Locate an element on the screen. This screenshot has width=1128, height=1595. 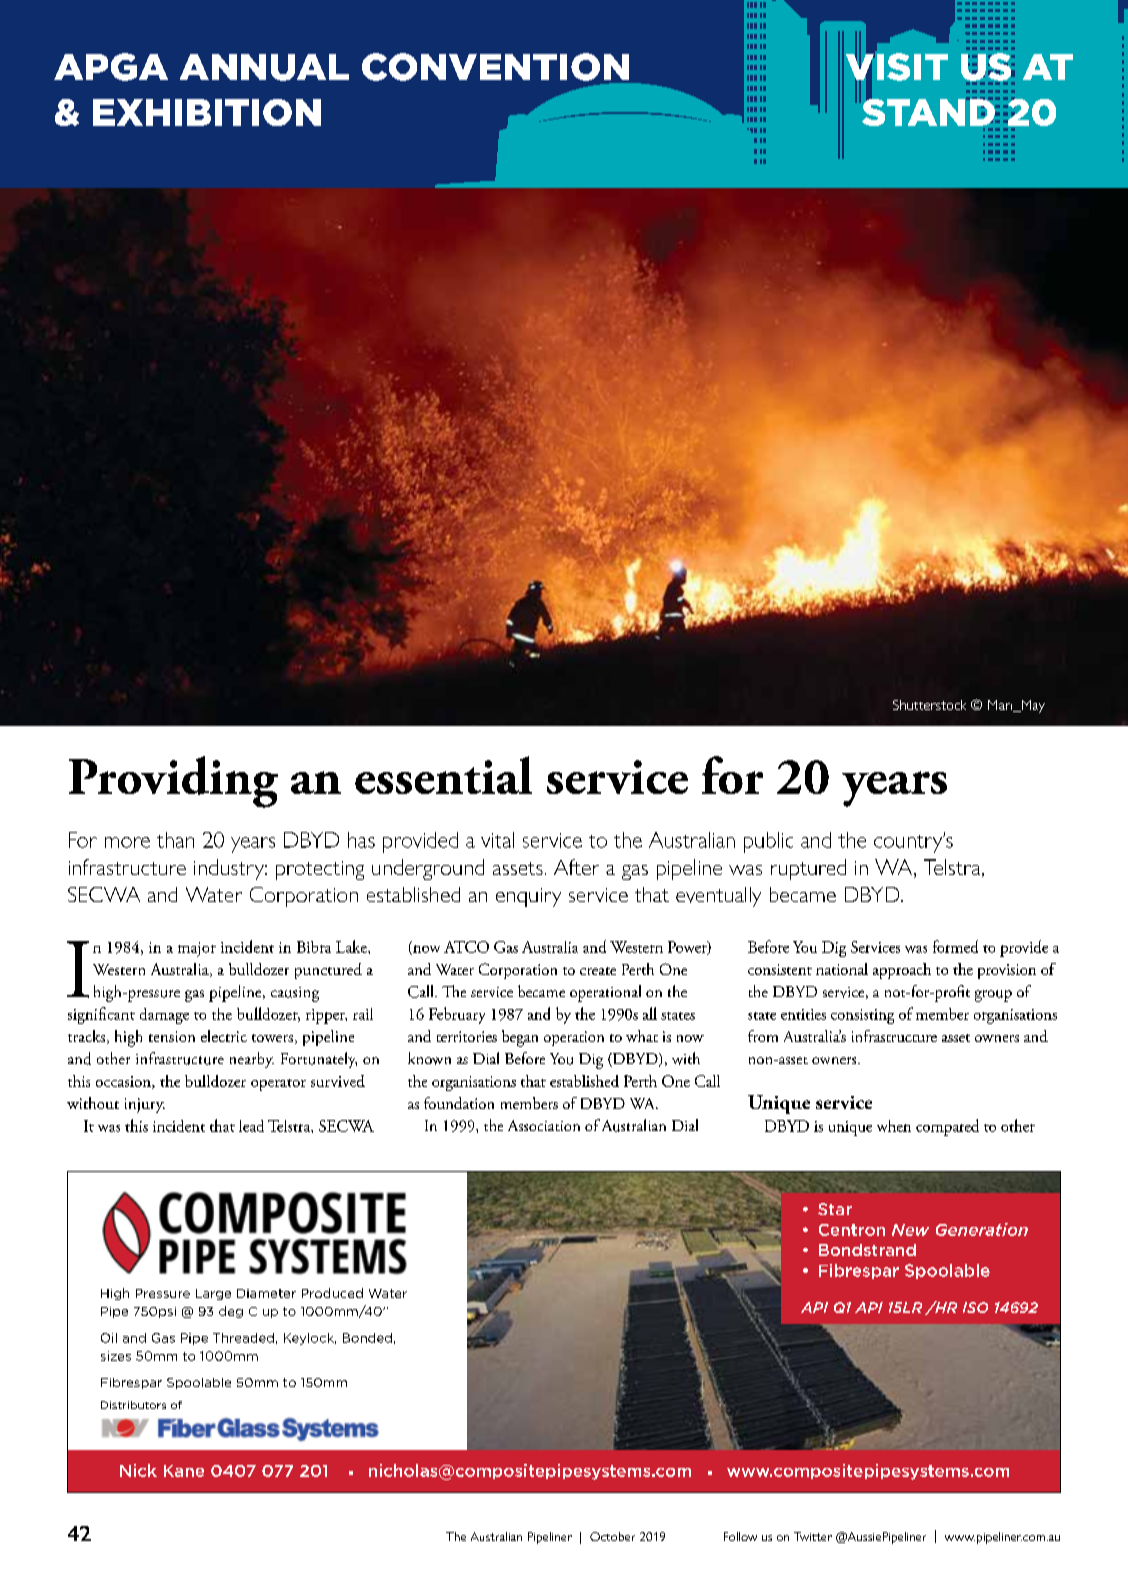
tension is located at coordinates (172, 1036).
